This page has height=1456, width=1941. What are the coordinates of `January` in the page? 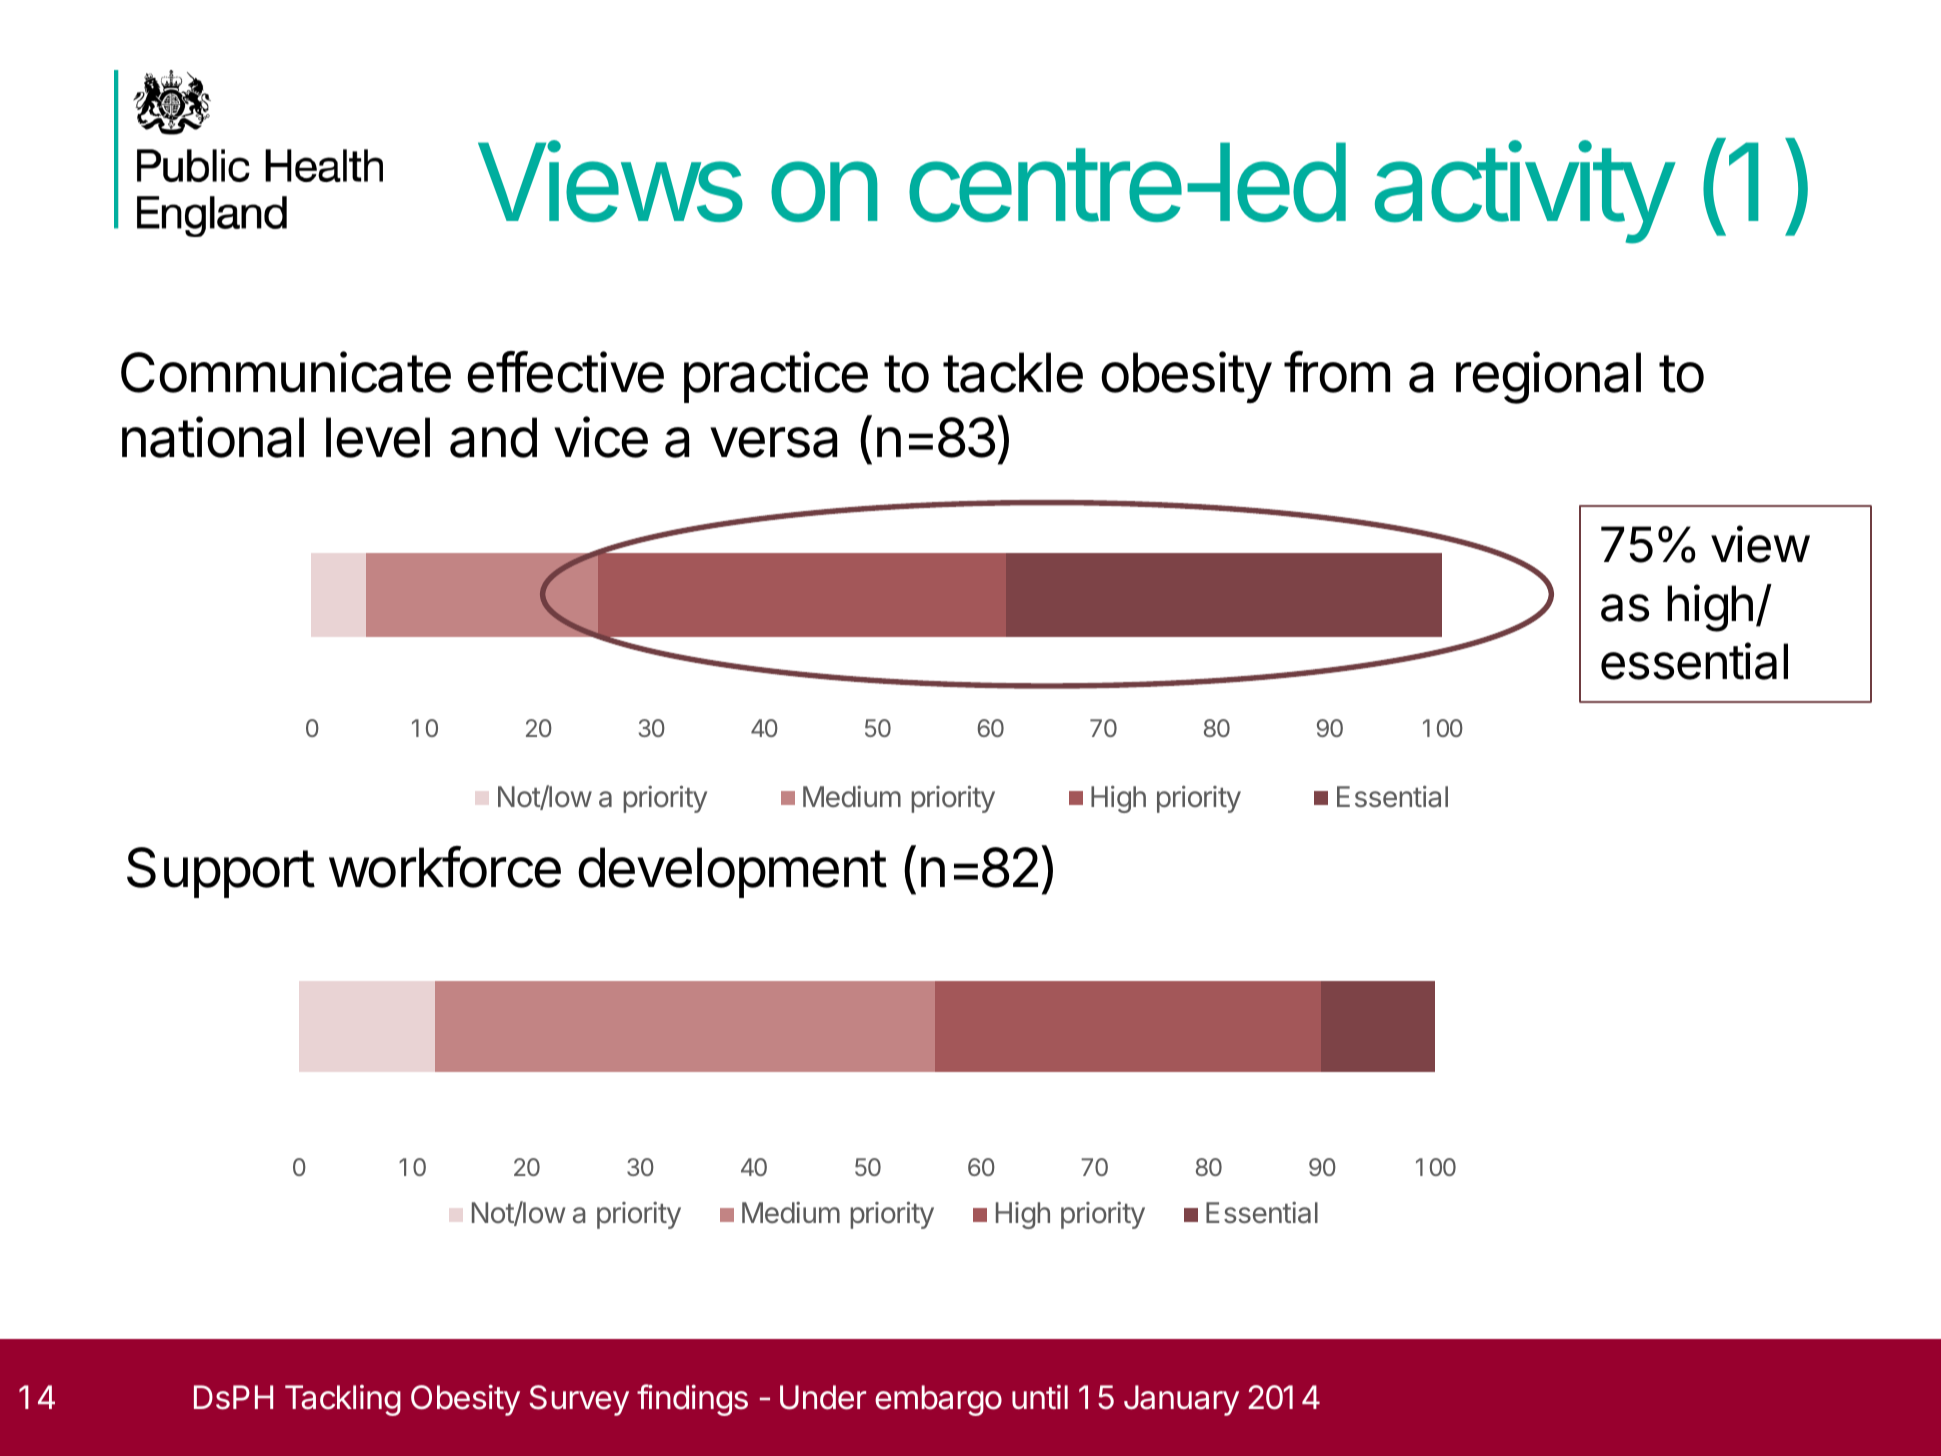 It's located at (1181, 1400).
